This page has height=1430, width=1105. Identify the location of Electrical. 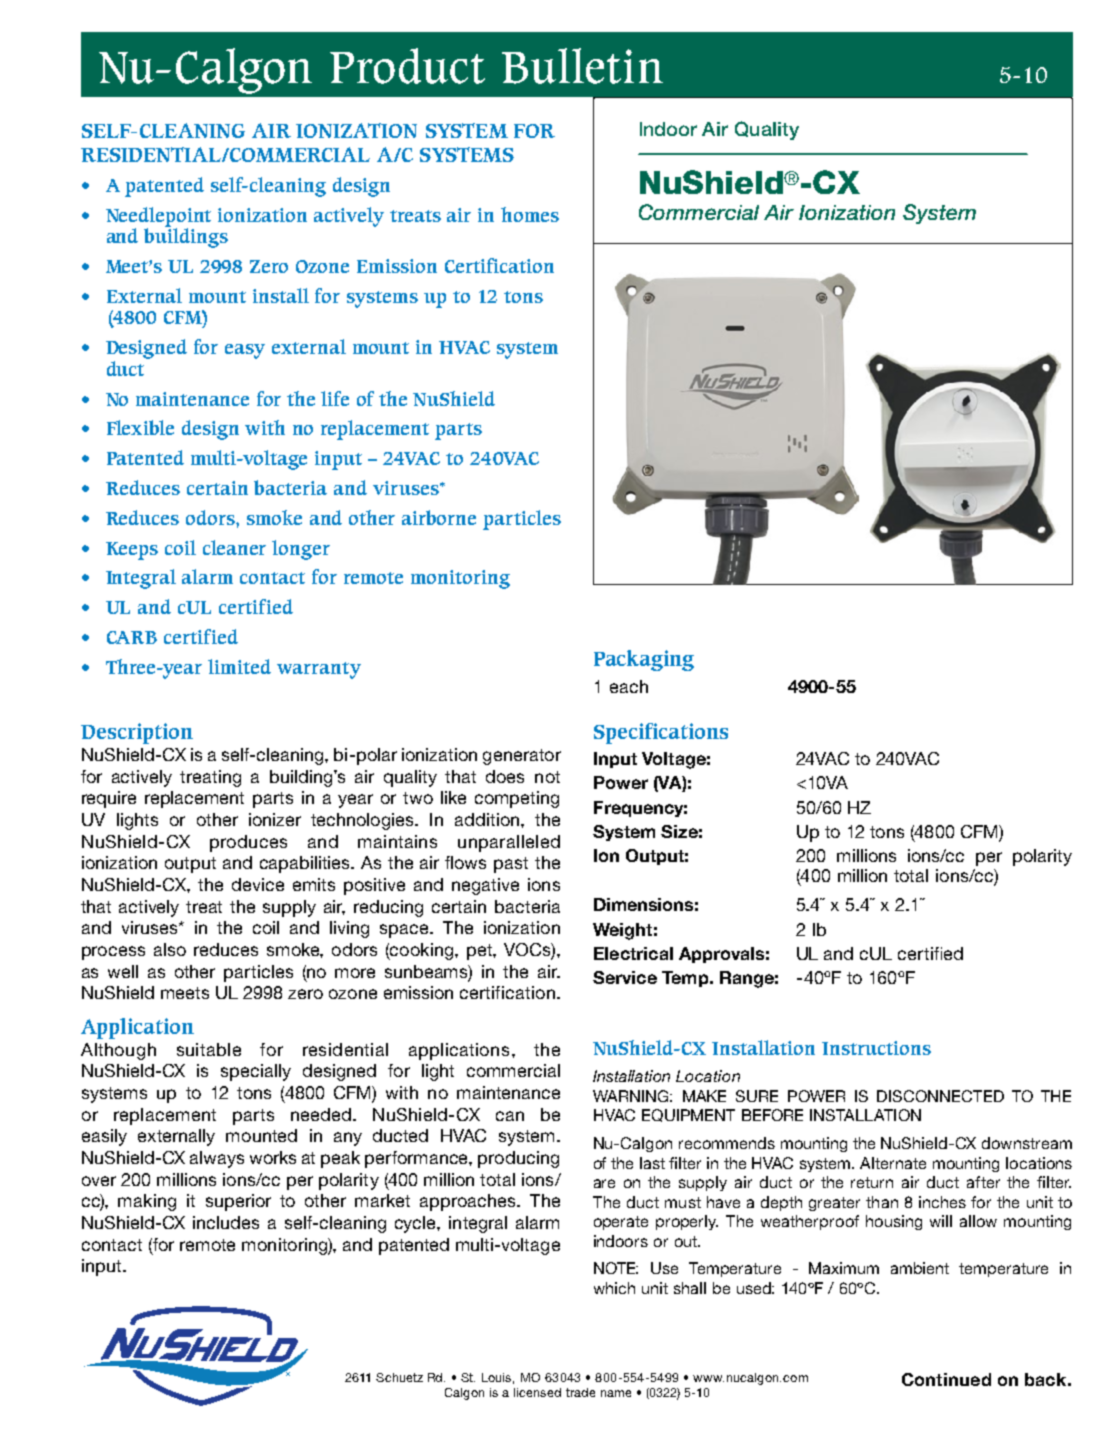
(633, 953).
